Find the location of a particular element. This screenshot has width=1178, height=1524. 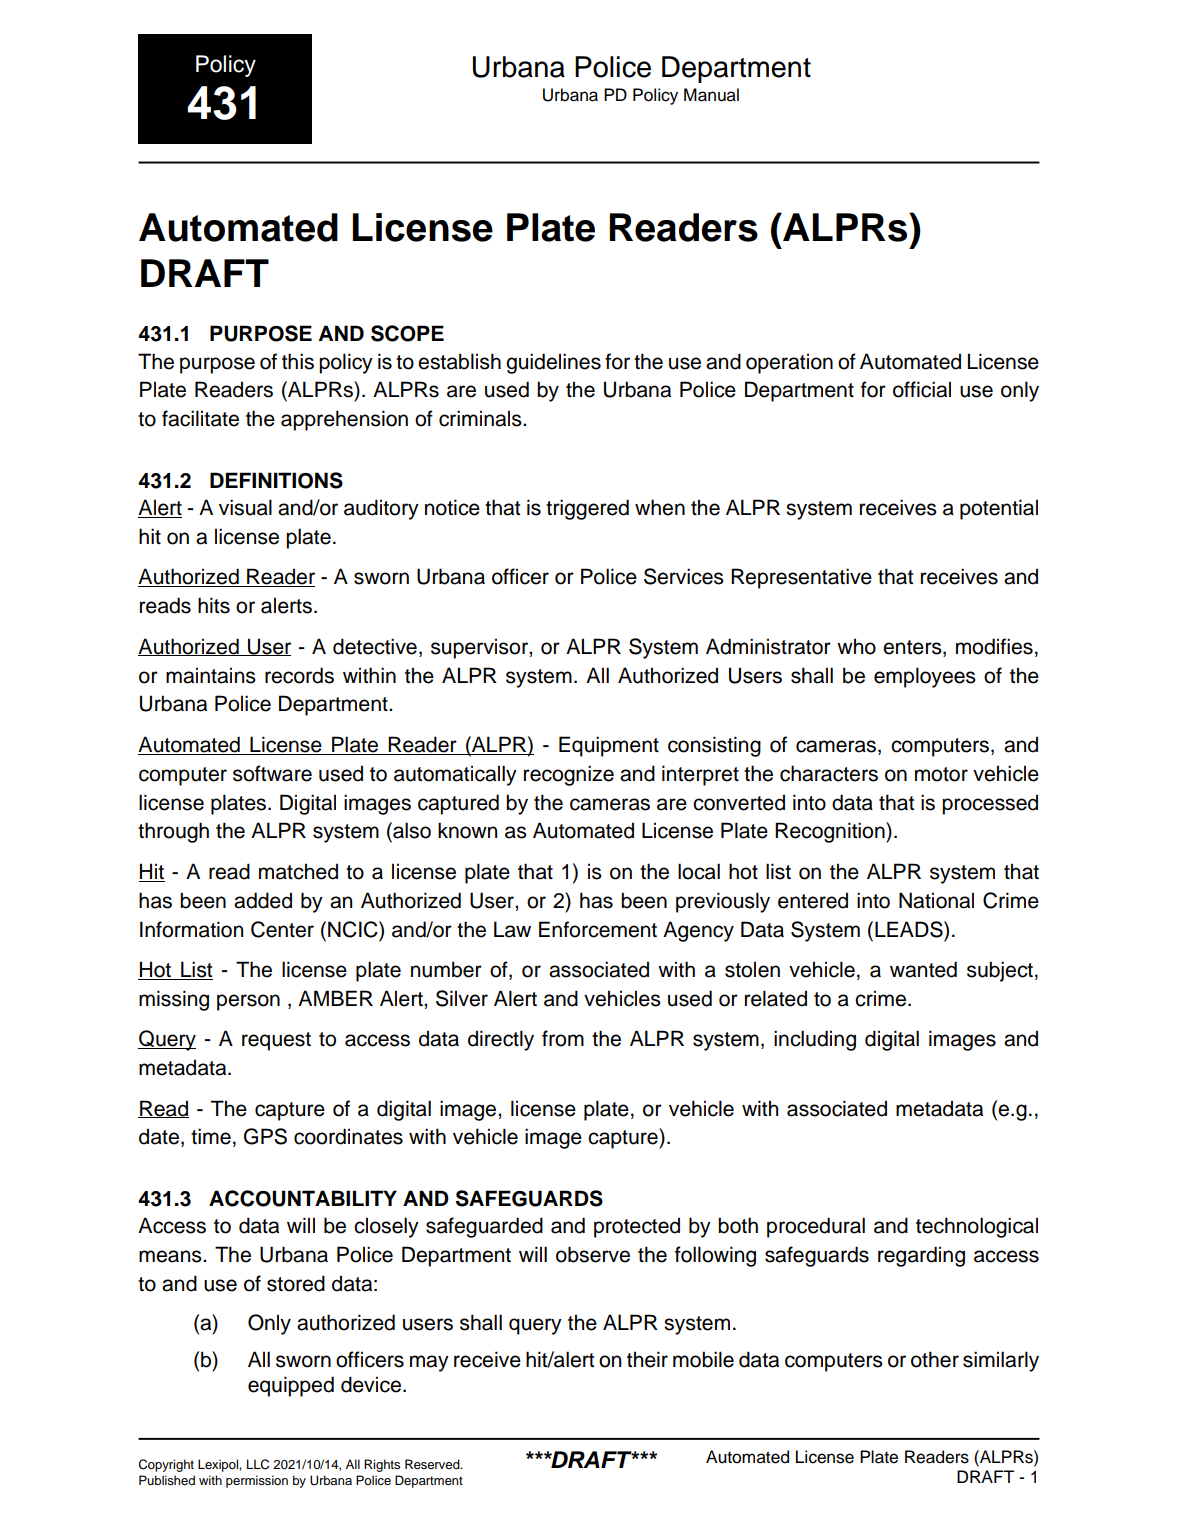

GPS is located at coordinates (265, 1136).
